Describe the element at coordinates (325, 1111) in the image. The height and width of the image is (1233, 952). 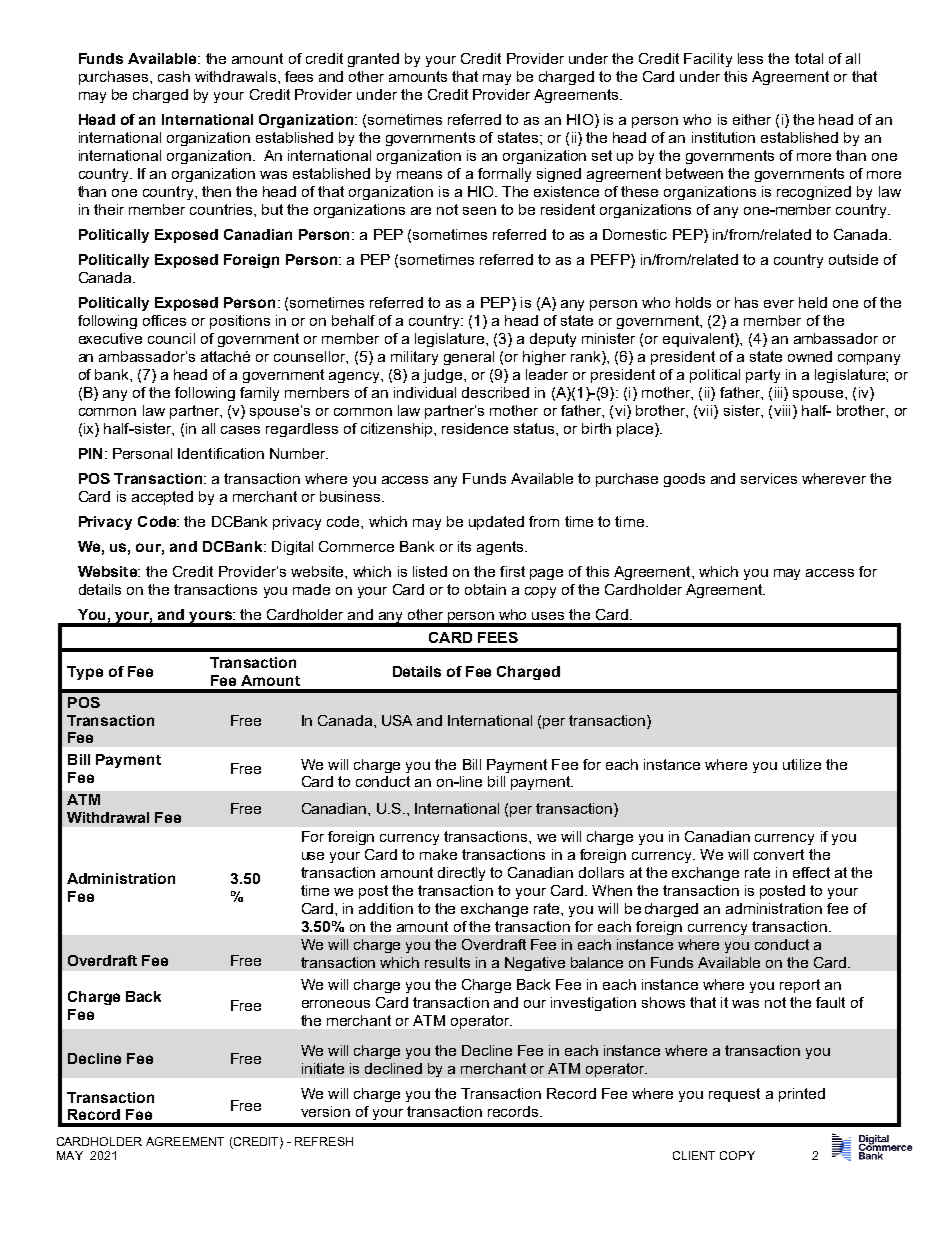
I see `version` at that location.
